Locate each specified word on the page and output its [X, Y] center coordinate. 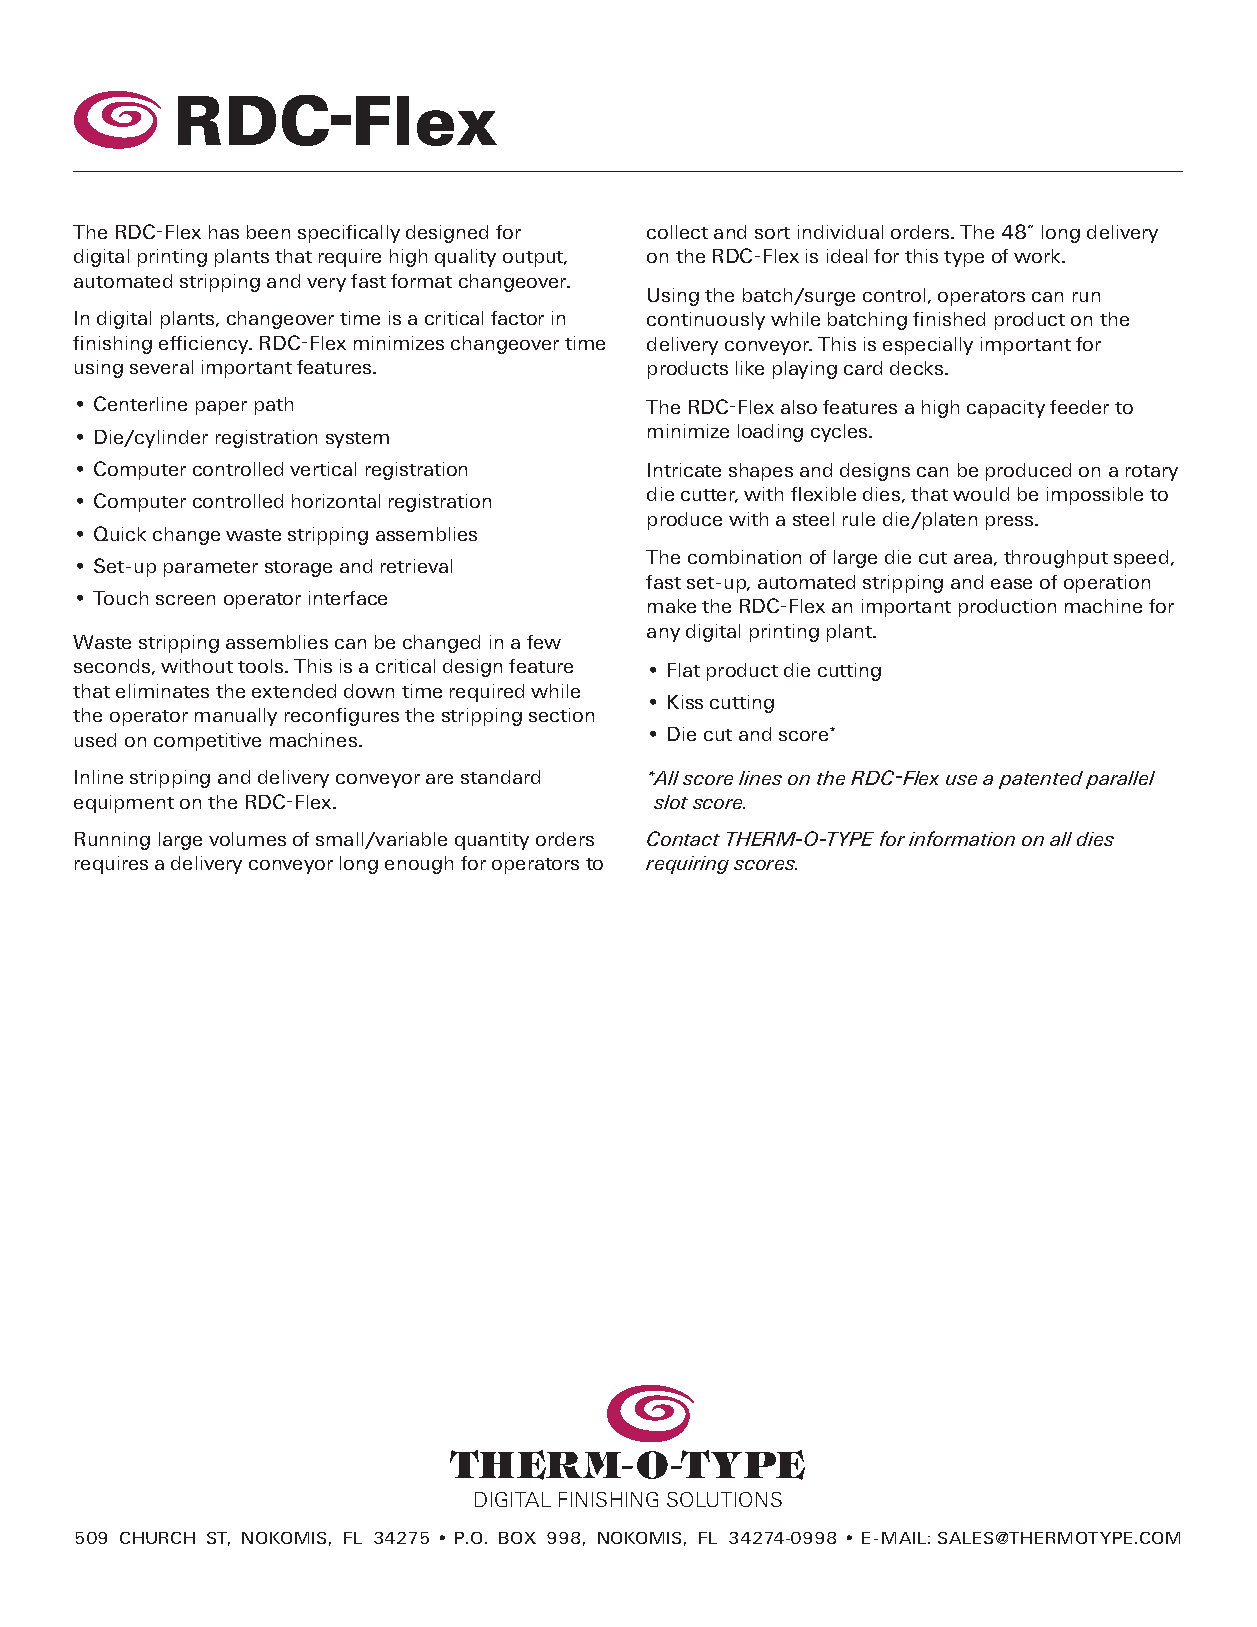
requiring [687, 865]
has [224, 232]
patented [1041, 780]
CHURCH [157, 1538]
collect [677, 232]
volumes [247, 839]
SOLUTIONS [724, 1499]
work [1039, 256]
